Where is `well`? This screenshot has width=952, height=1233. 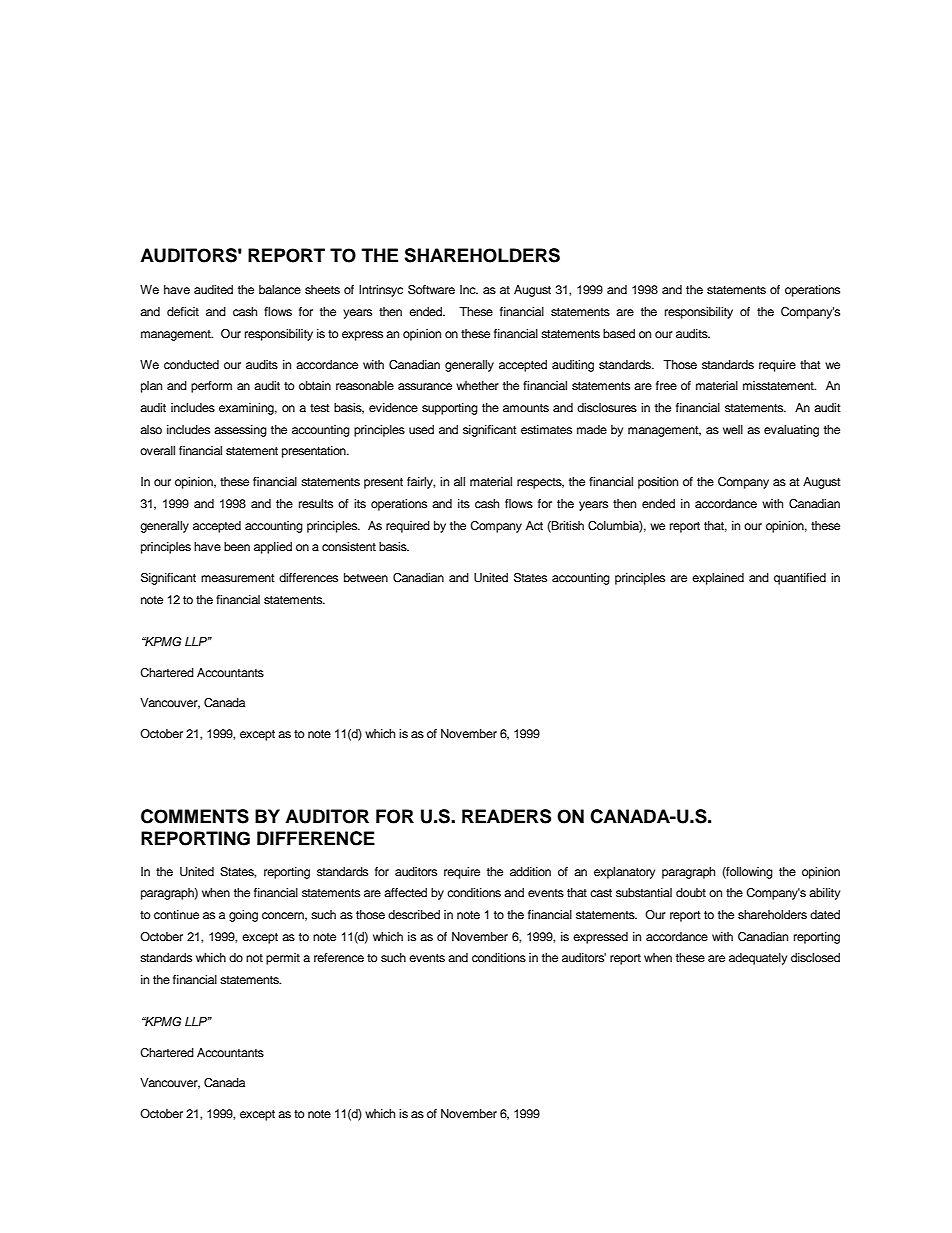 well is located at coordinates (733, 429).
